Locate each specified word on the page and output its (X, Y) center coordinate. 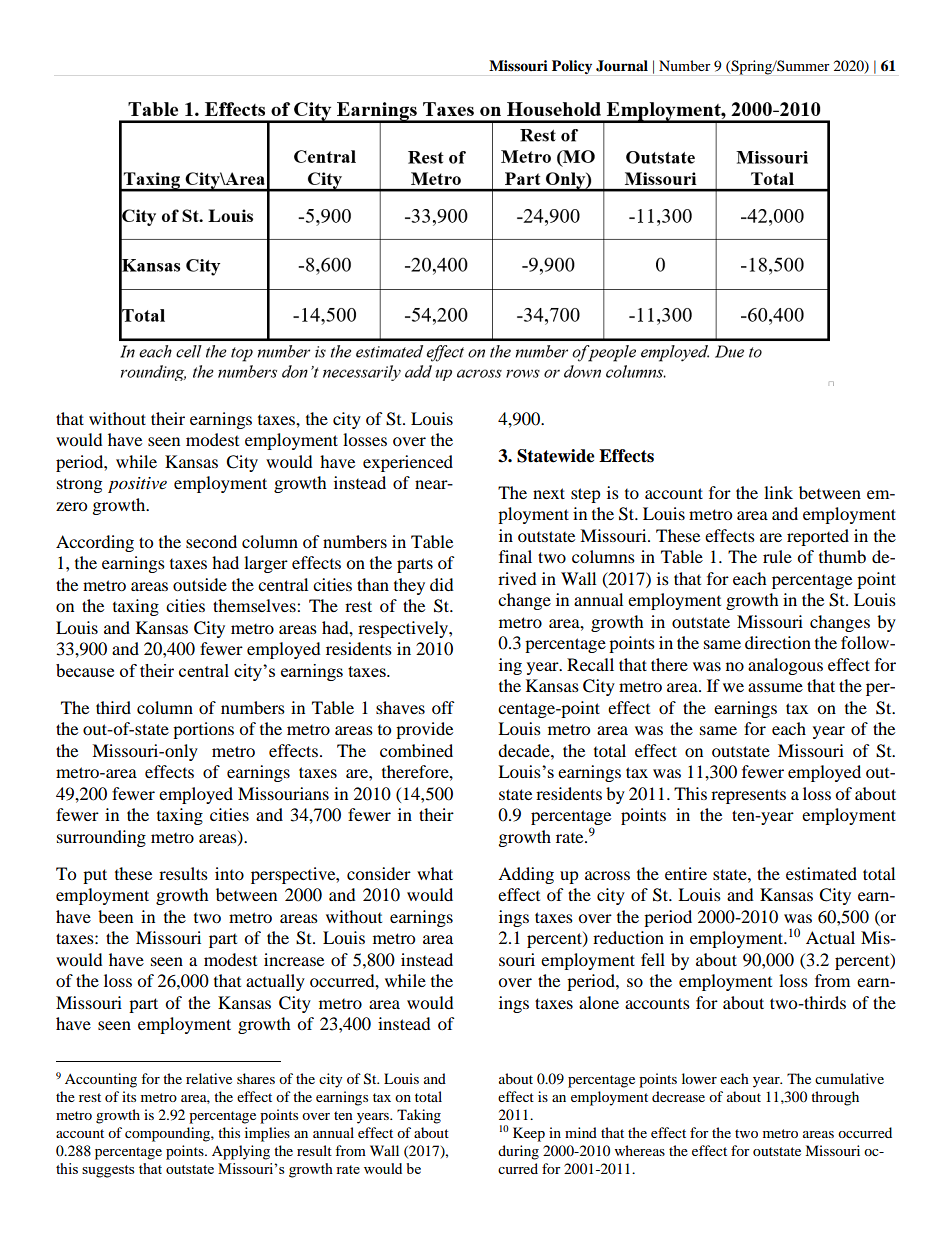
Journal (622, 66)
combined (416, 750)
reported (818, 537)
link (778, 492)
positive (137, 485)
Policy (572, 67)
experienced (408, 463)
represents (748, 797)
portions (203, 730)
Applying (241, 1152)
